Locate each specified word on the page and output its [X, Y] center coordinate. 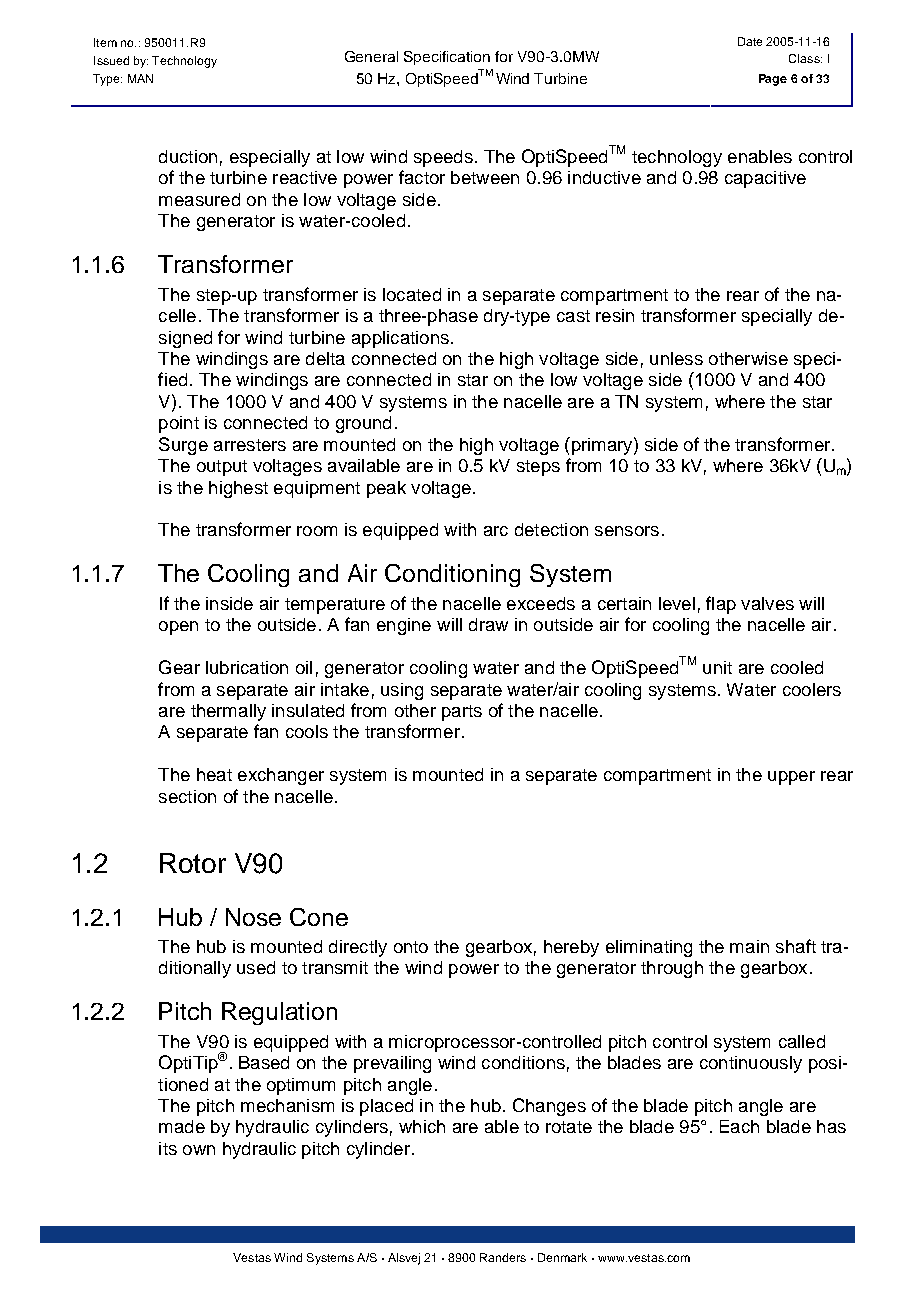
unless [676, 358]
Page [773, 80]
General [371, 56]
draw [488, 624]
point [179, 424]
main [749, 946]
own [199, 1150]
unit [717, 667]
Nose [253, 917]
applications [400, 339]
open [178, 628]
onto [411, 947]
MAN [140, 78]
